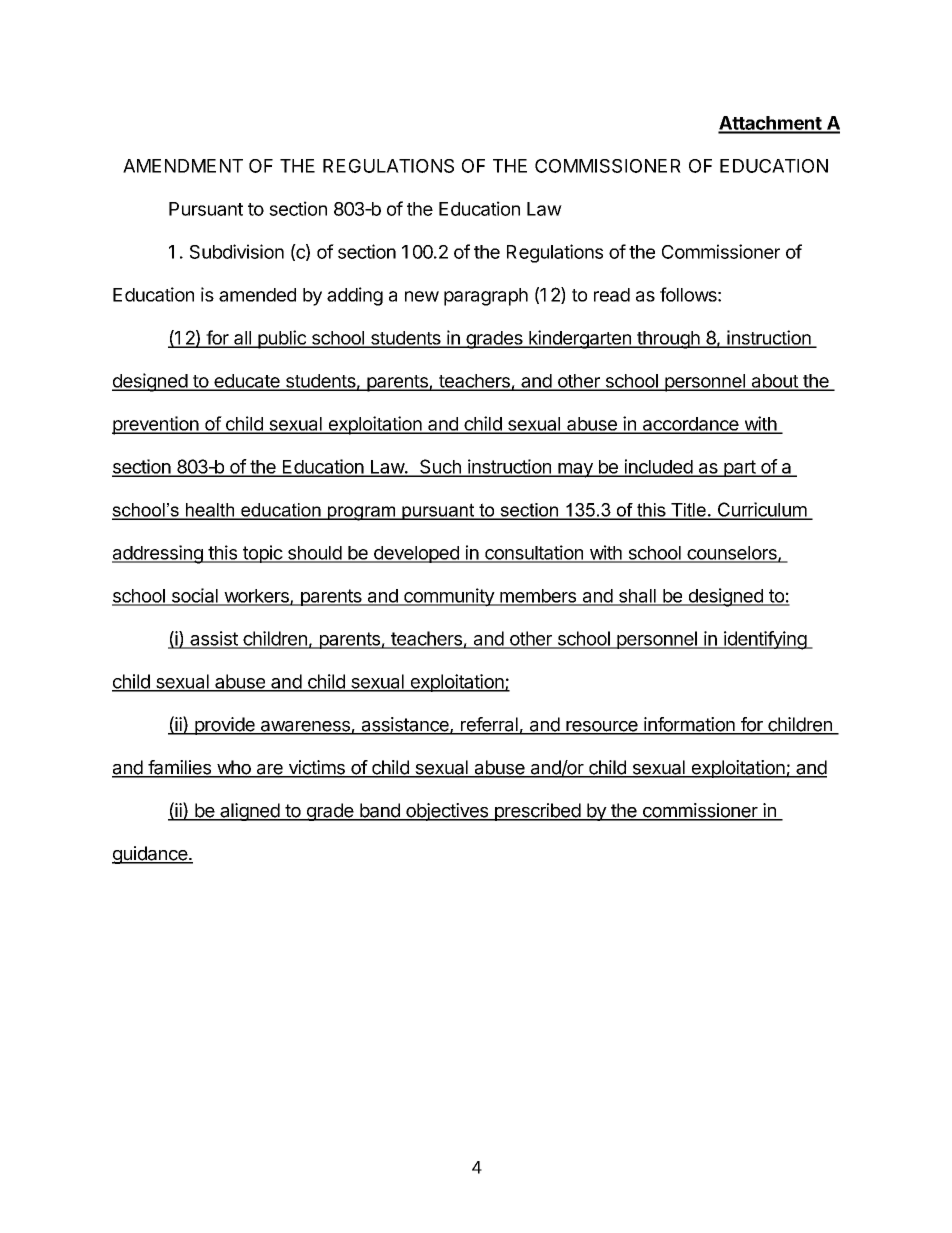 This screenshot has width=952, height=1233. Describe the element at coordinates (486, 297) in the screenshot. I see `paragraph` at that location.
